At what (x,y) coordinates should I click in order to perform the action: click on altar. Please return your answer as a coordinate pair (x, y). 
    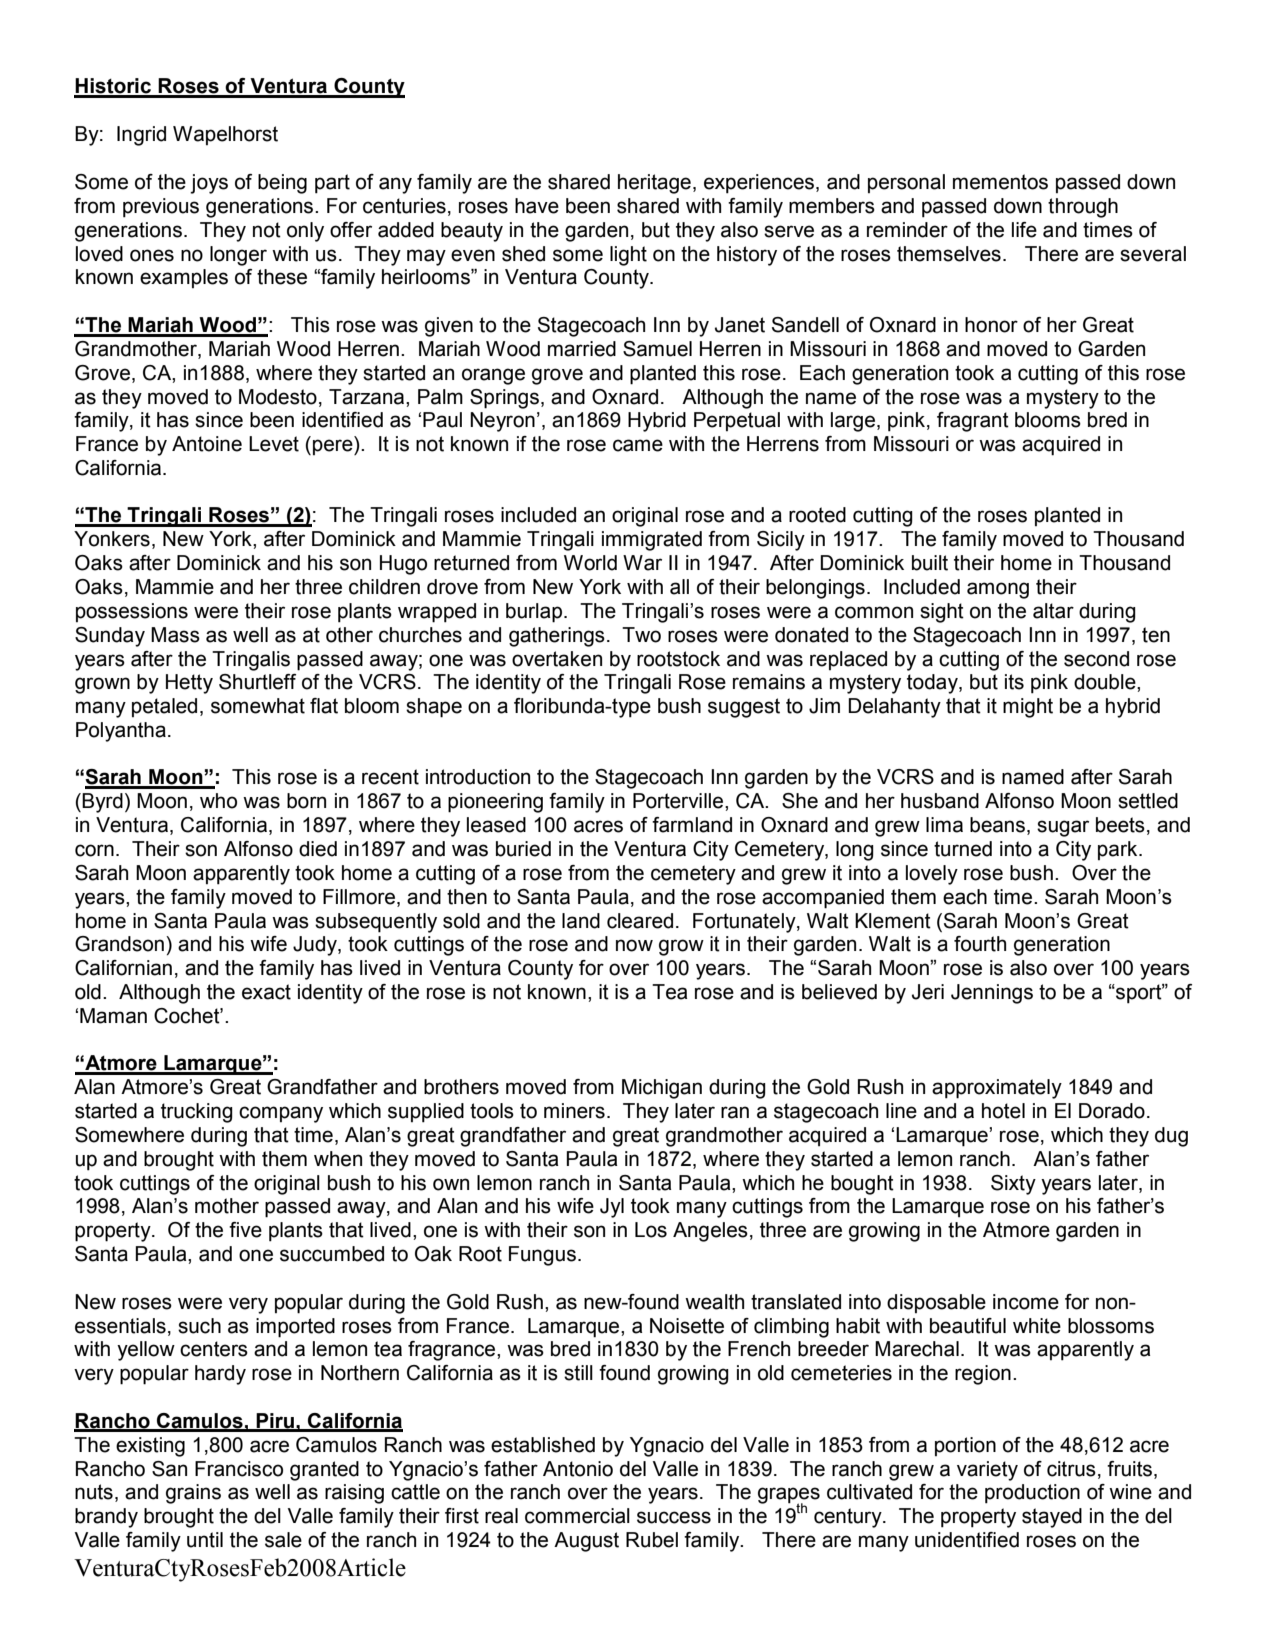
    Looking at the image, I should click on (1053, 611).
